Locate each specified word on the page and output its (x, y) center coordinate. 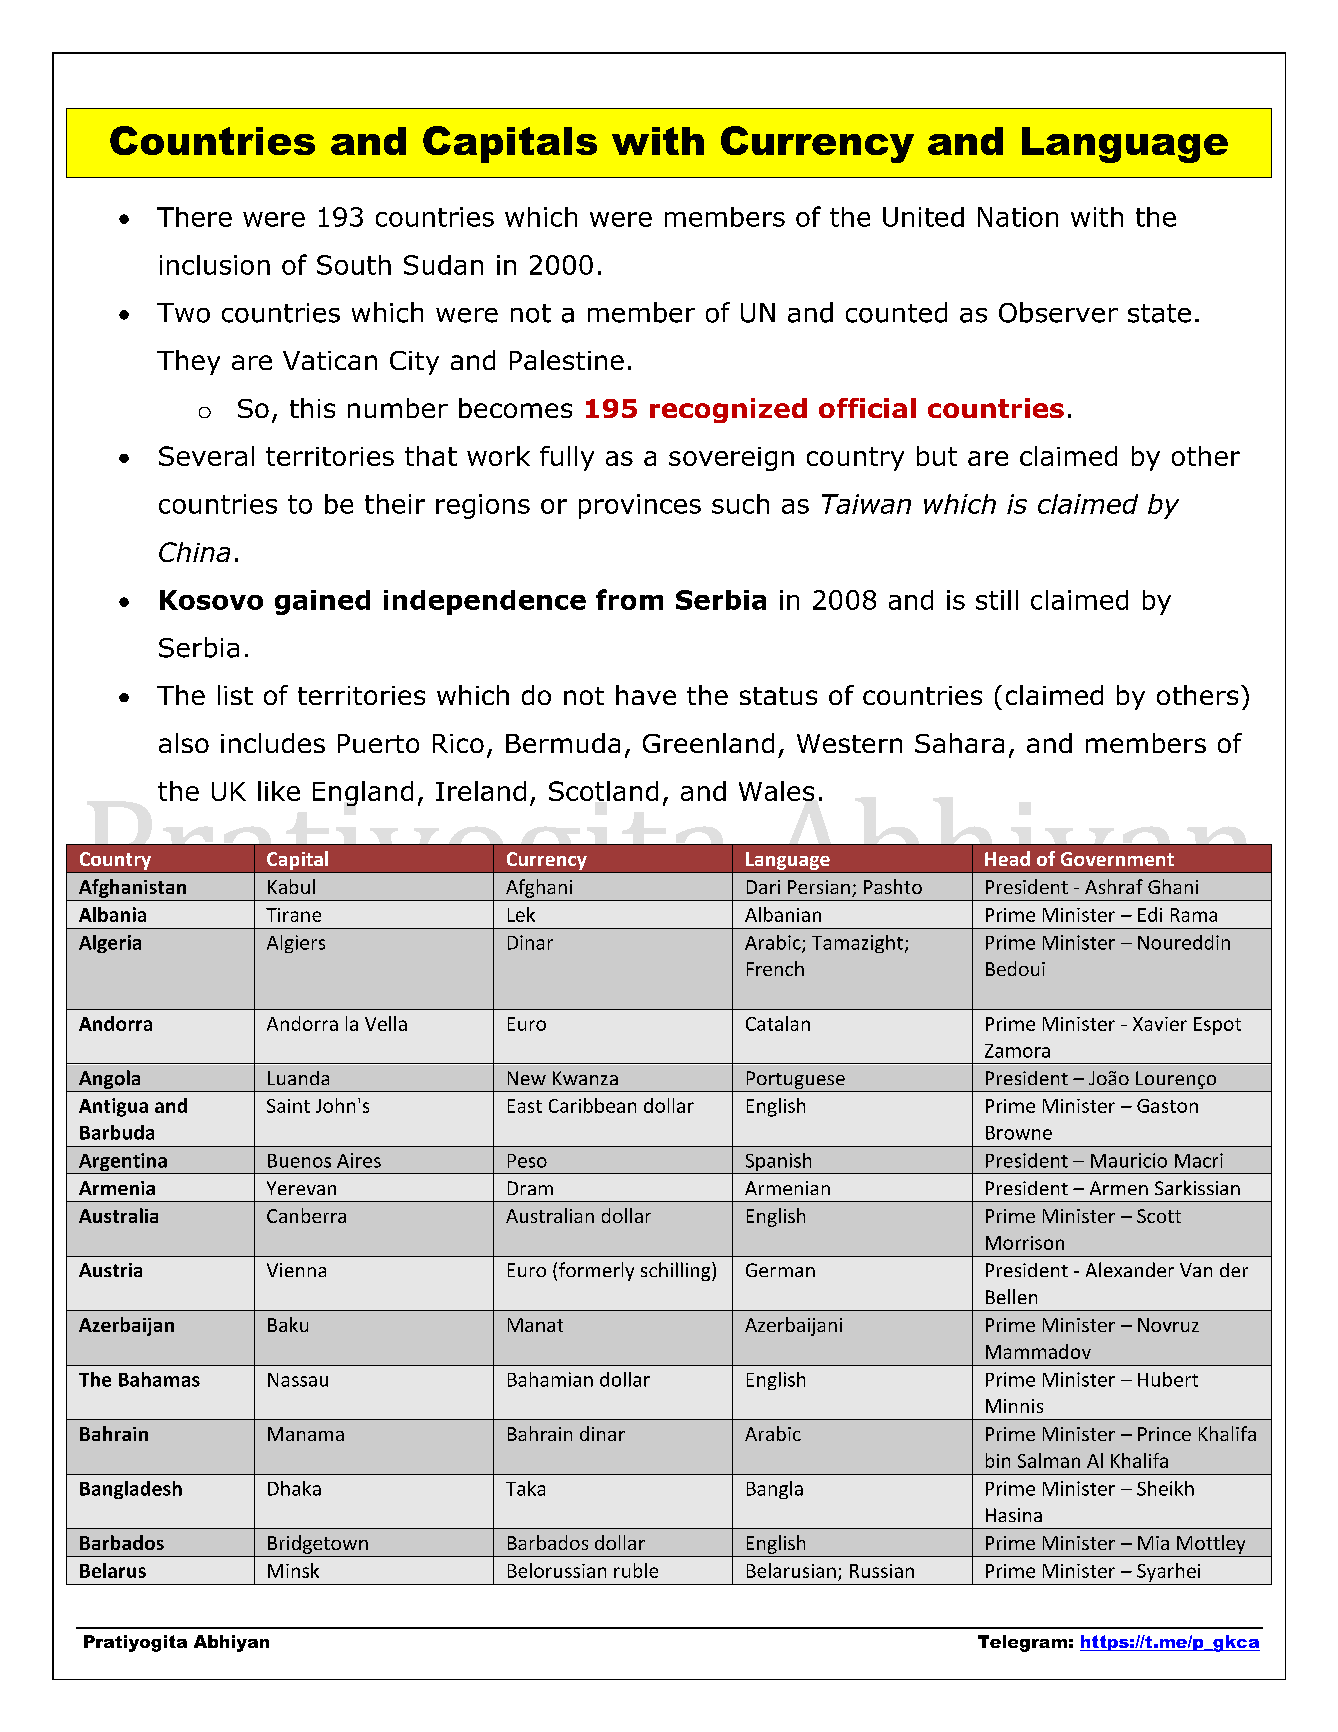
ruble (636, 1570)
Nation (1018, 217)
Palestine (567, 360)
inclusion (215, 265)
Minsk (293, 1570)
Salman (1049, 1460)
